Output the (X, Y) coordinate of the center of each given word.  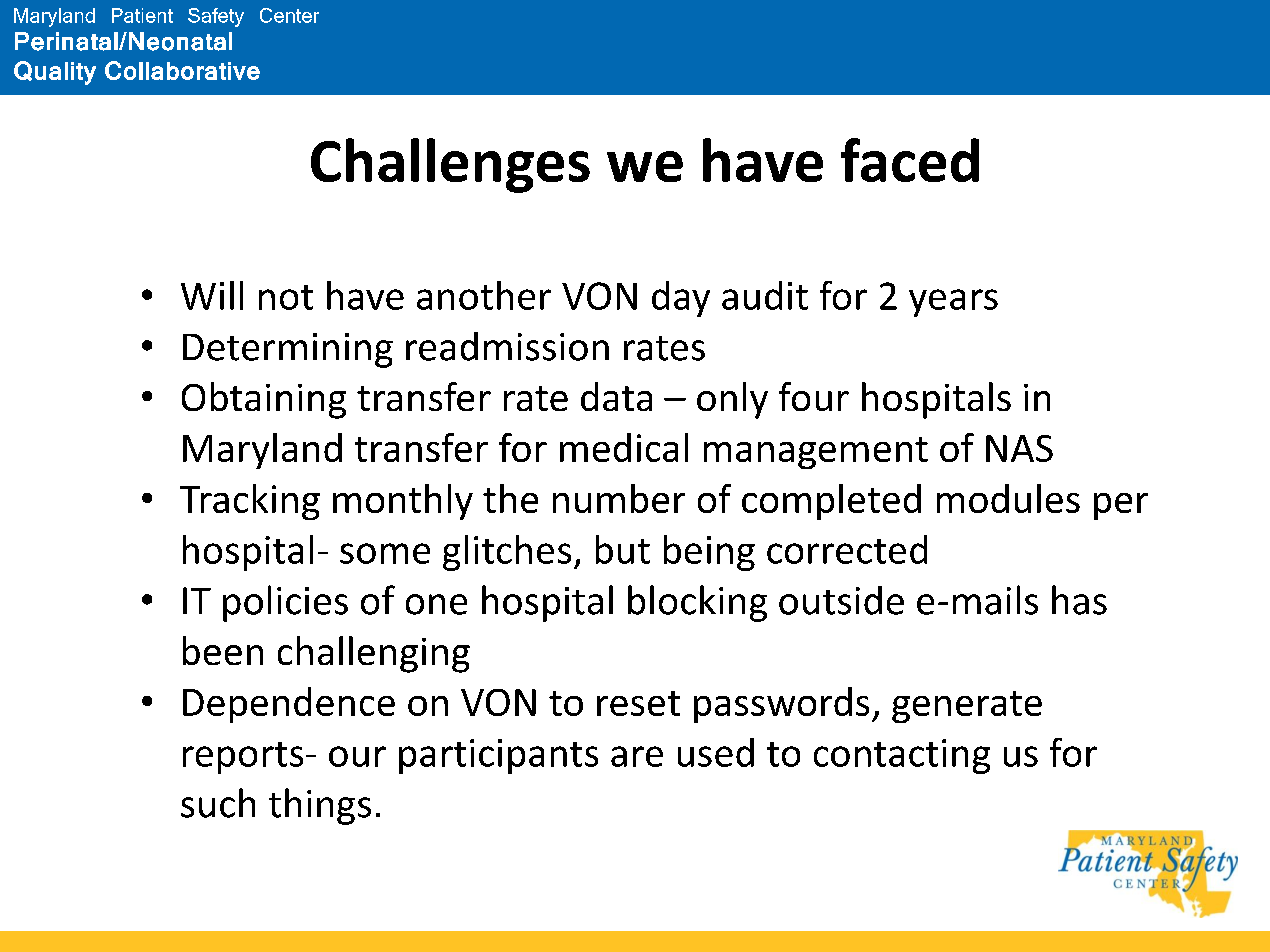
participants (498, 756)
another (484, 295)
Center (289, 15)
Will (212, 295)
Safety (216, 17)
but (623, 549)
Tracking (250, 502)
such (218, 803)
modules (1008, 498)
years (953, 303)
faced (910, 160)
